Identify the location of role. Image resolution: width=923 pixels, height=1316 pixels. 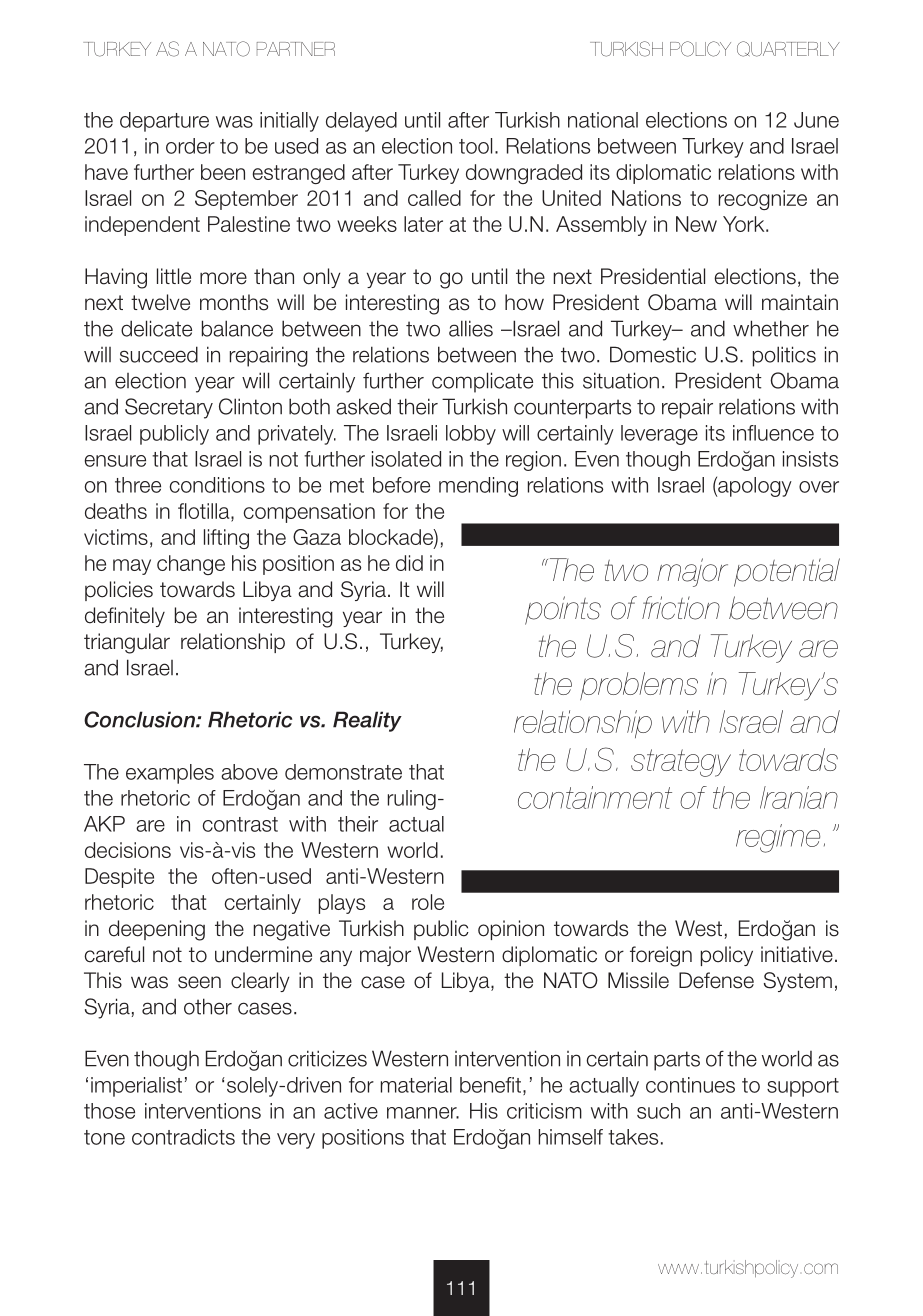
(428, 902).
